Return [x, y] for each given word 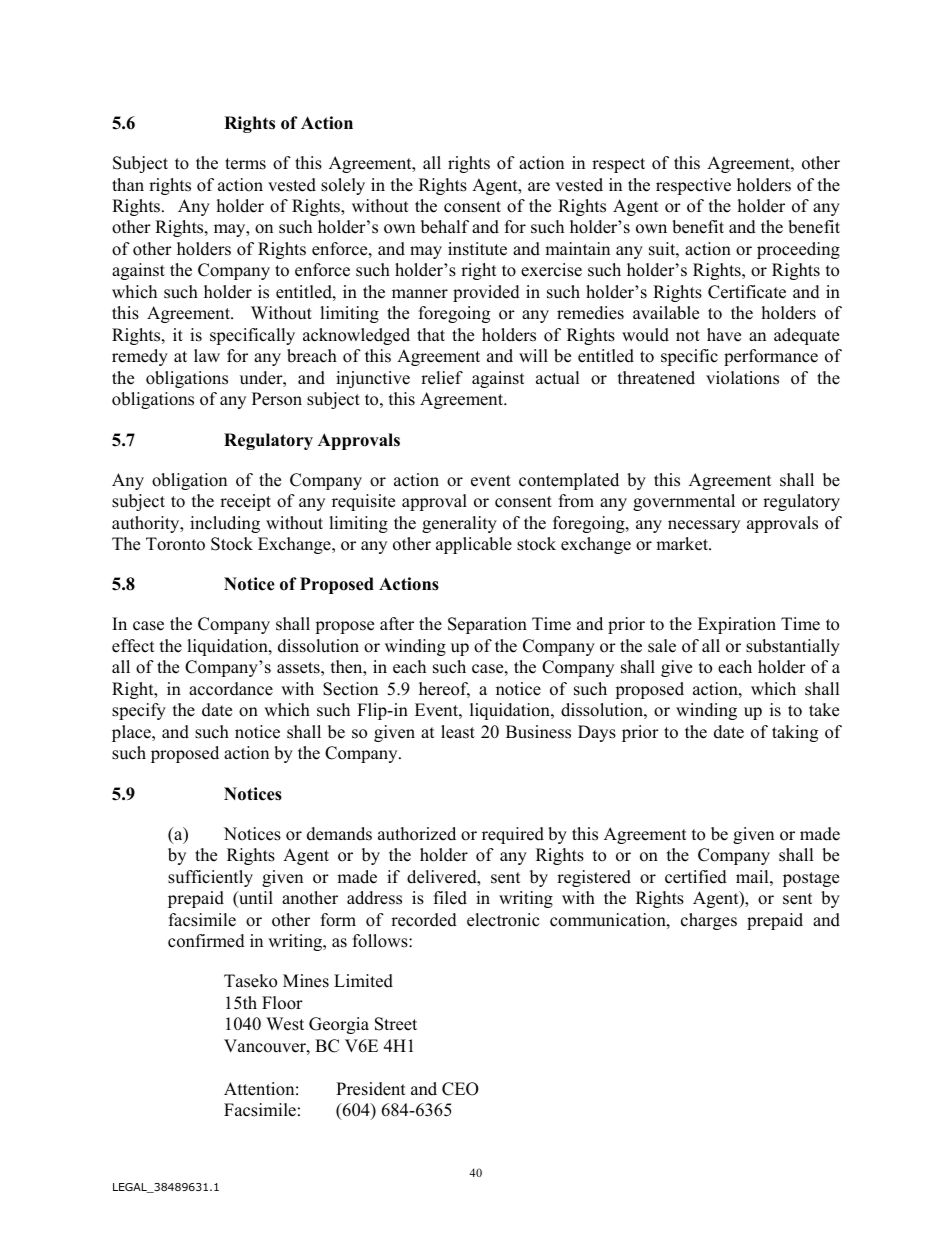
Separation [487, 625]
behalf [445, 227]
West [285, 1024]
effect [133, 646]
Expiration [737, 625]
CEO [460, 1089]
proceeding [798, 250]
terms [245, 164]
